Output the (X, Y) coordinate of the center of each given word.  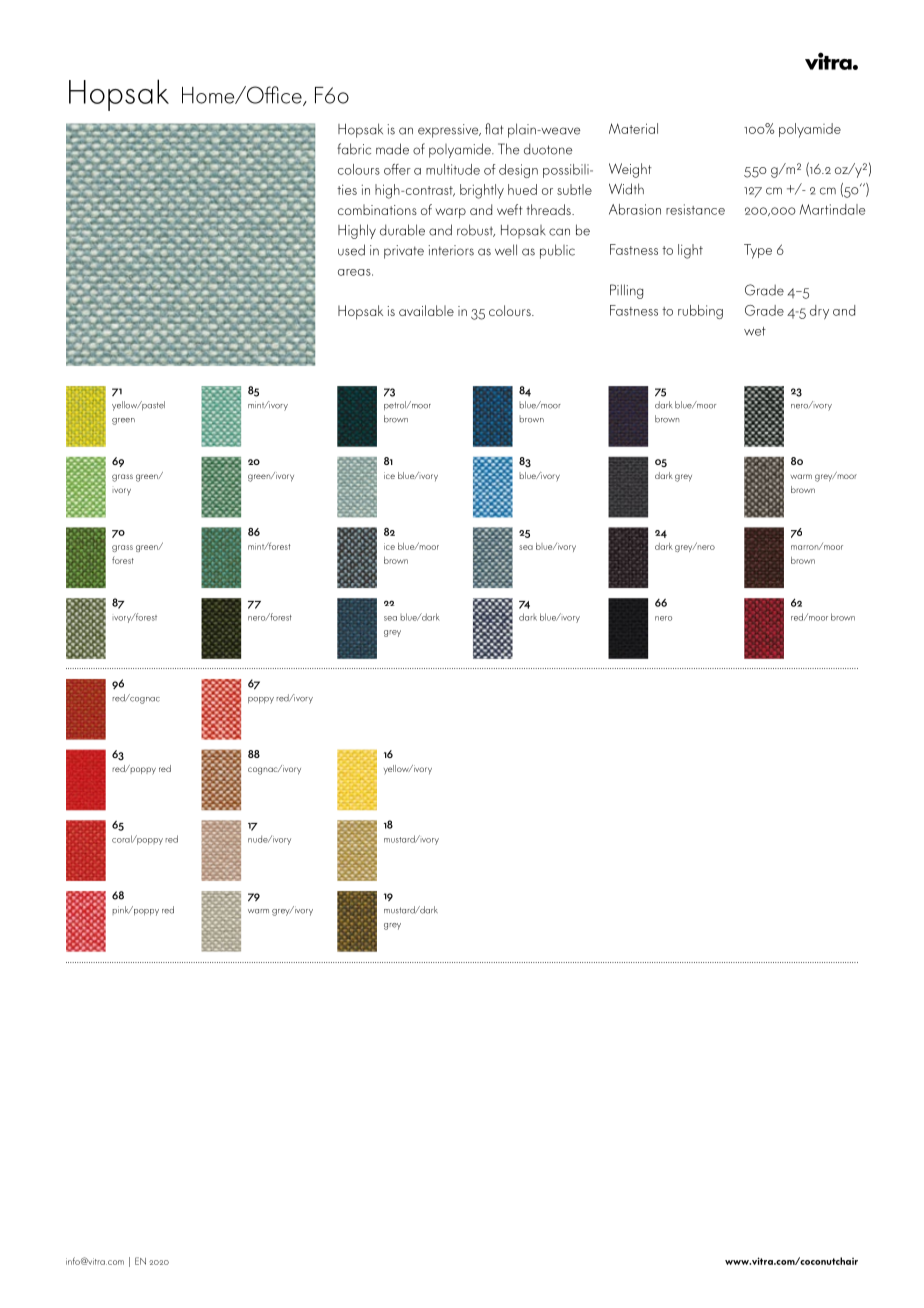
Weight (630, 170)
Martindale (832, 209)
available (426, 310)
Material (633, 128)
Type (758, 251)
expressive (449, 131)
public (557, 251)
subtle (574, 189)
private (404, 252)
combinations (377, 209)
